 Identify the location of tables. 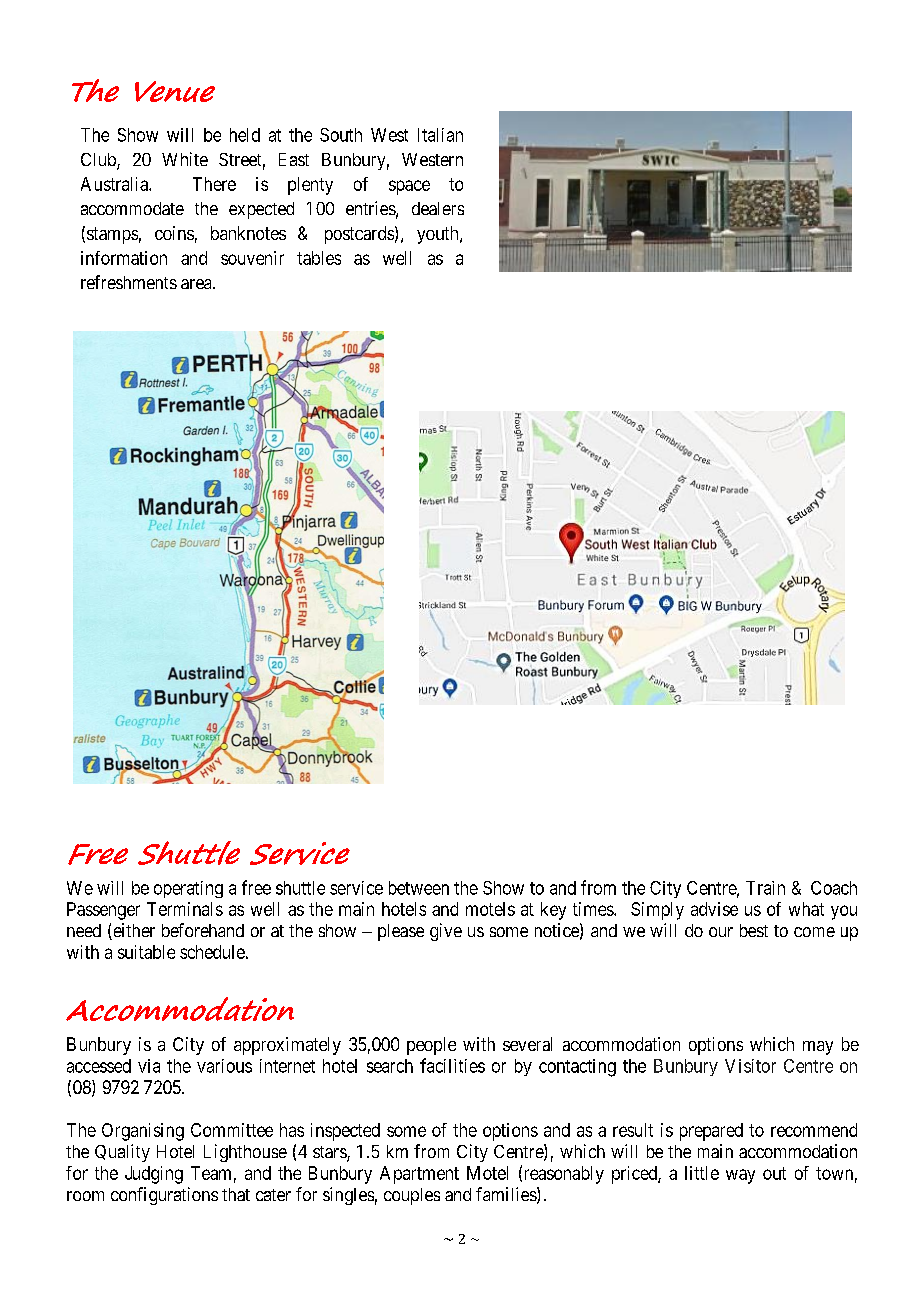
(319, 258).
